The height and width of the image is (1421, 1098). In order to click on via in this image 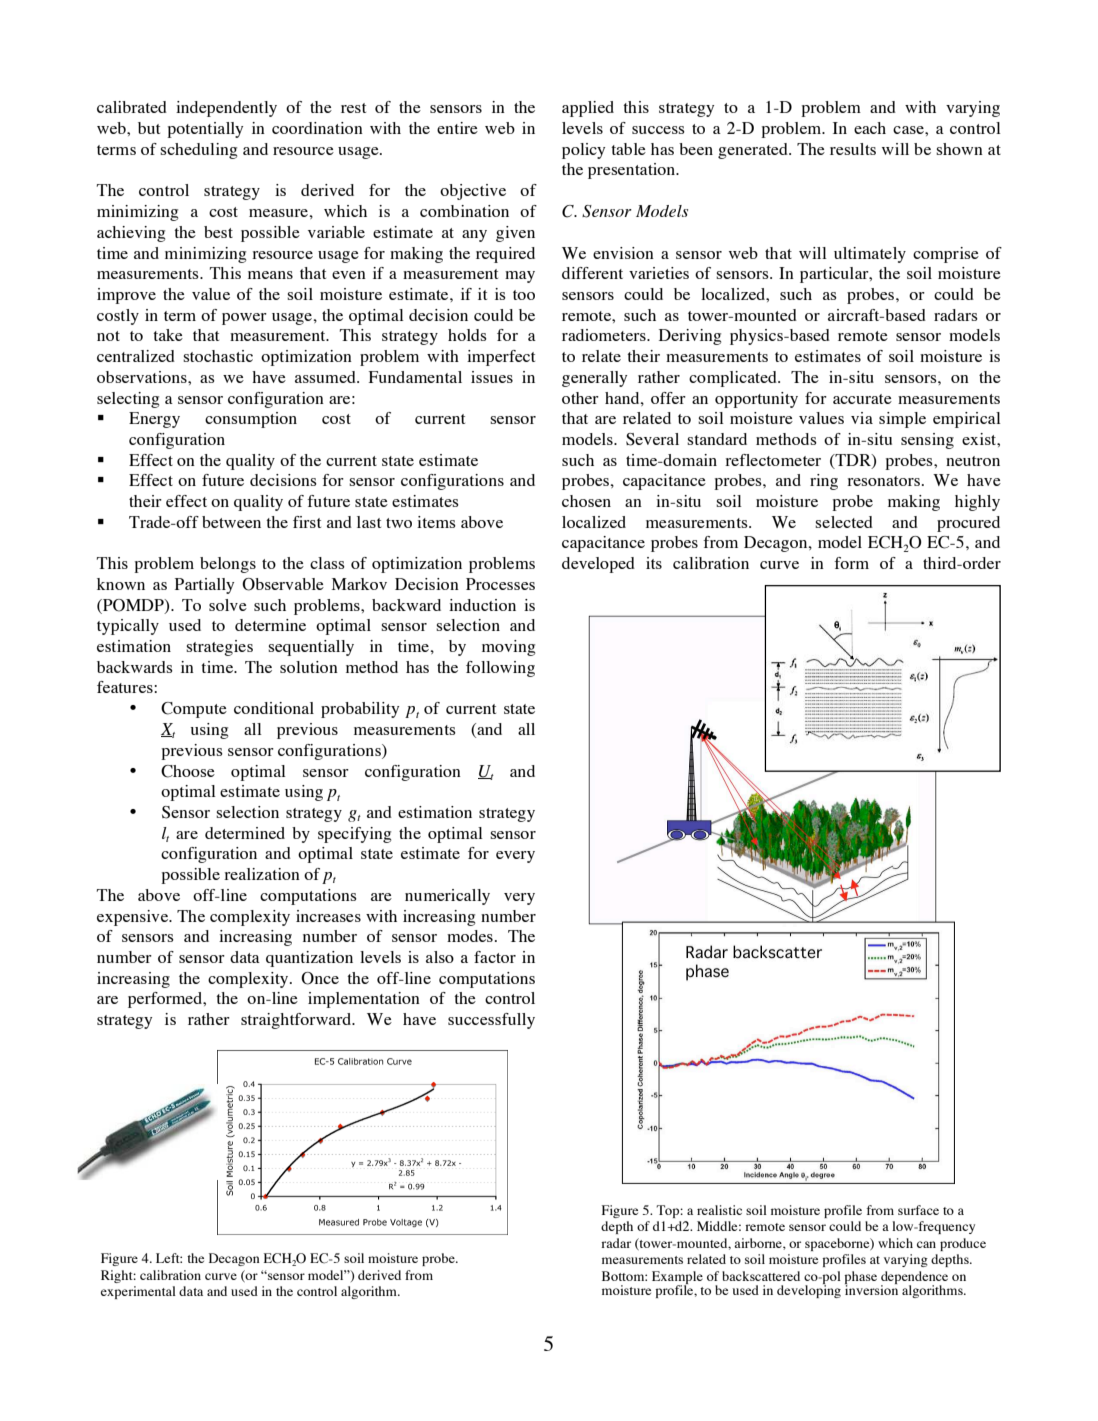, I will do `click(862, 418)`.
